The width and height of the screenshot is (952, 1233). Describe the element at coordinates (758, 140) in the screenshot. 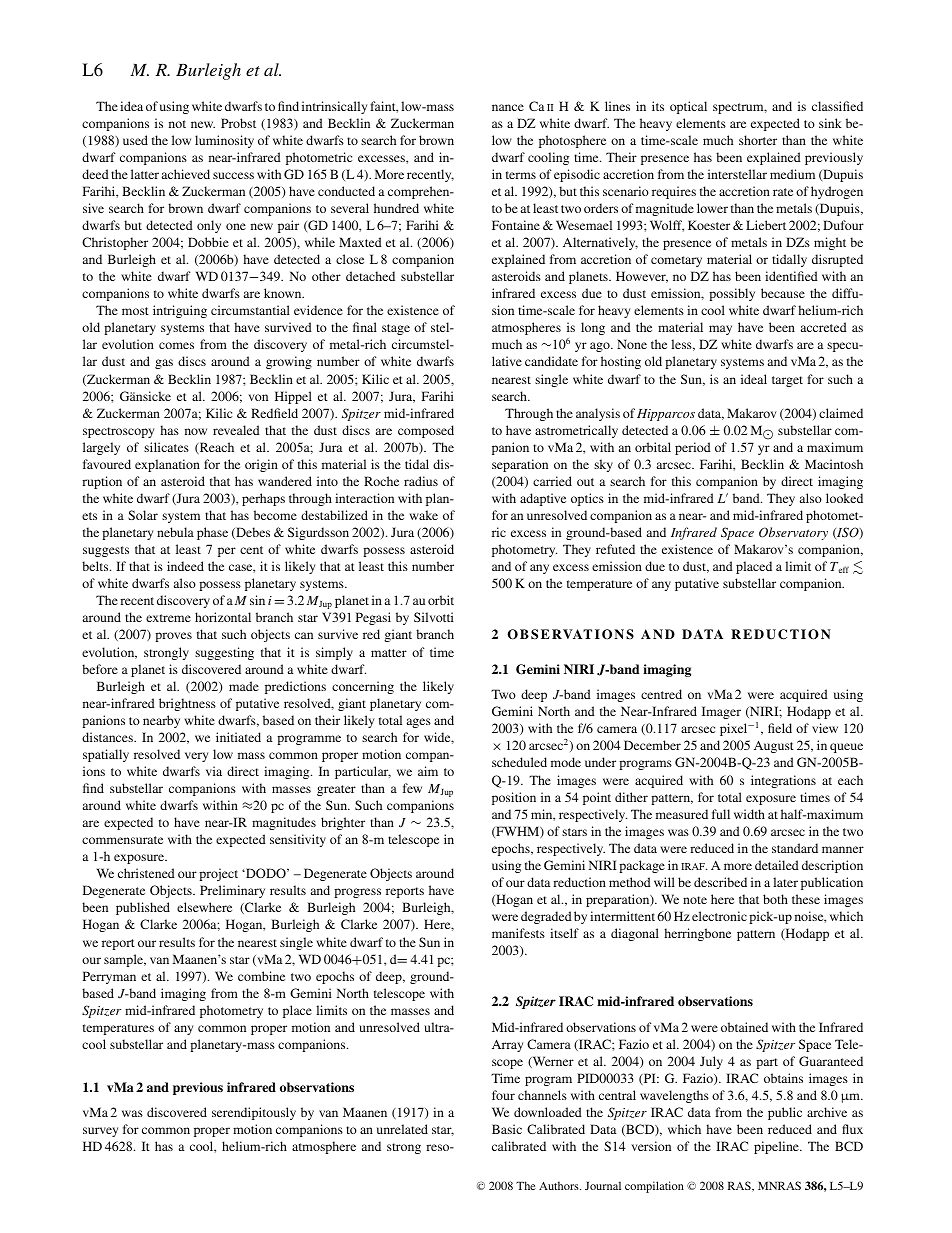

I see `shorter` at that location.
